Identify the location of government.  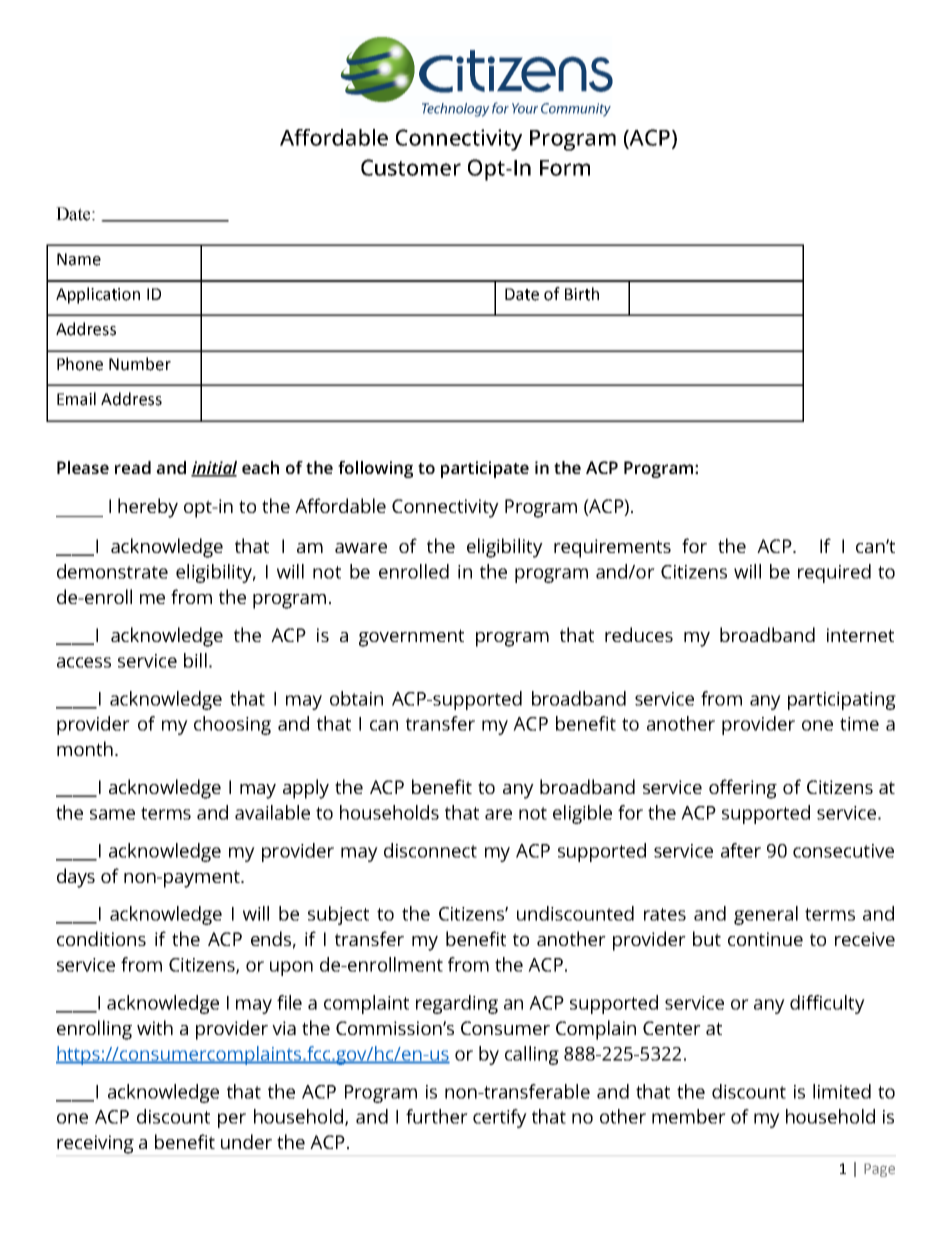
(411, 638).
